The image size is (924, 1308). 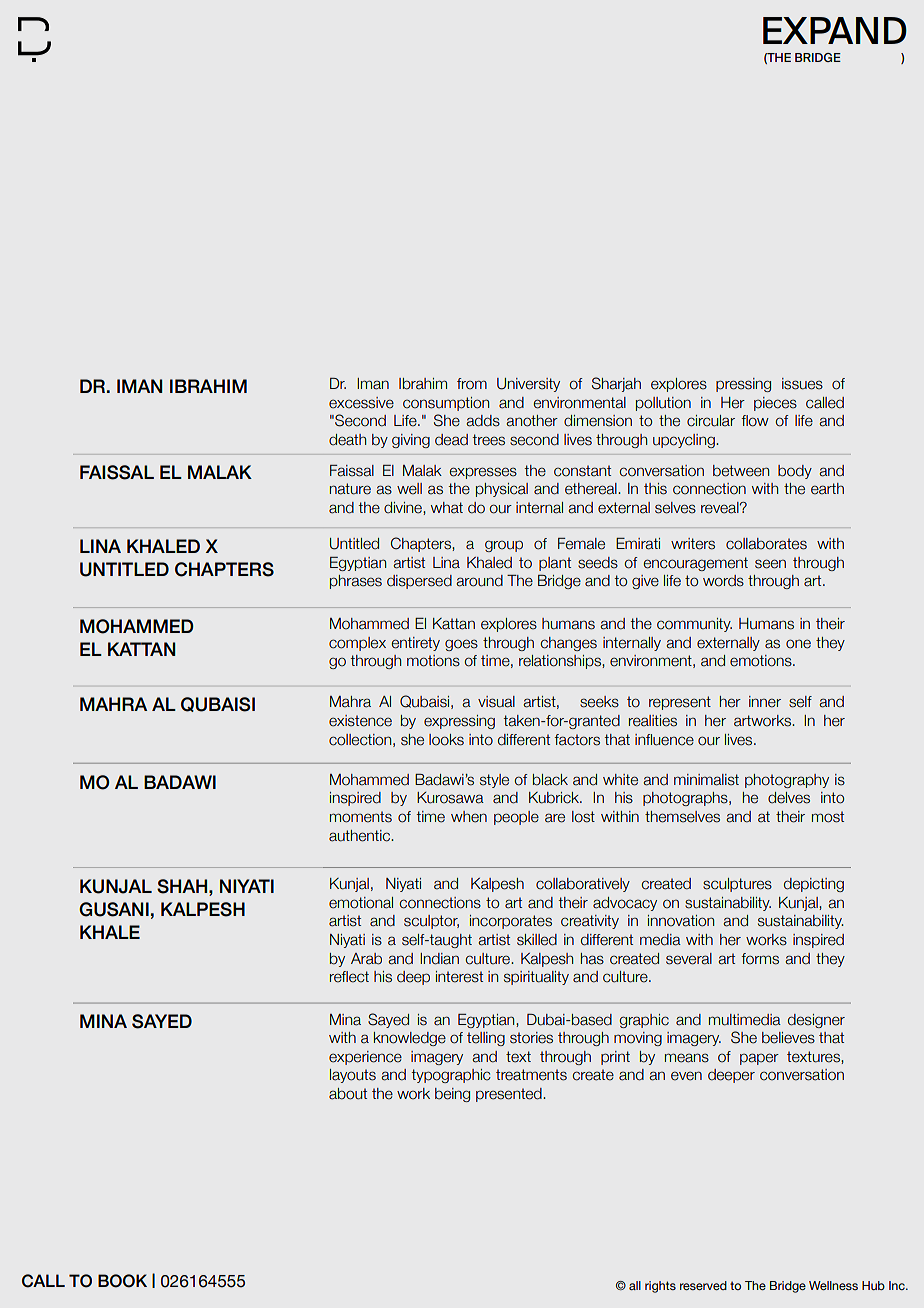 I want to click on complex, so click(x=357, y=644).
